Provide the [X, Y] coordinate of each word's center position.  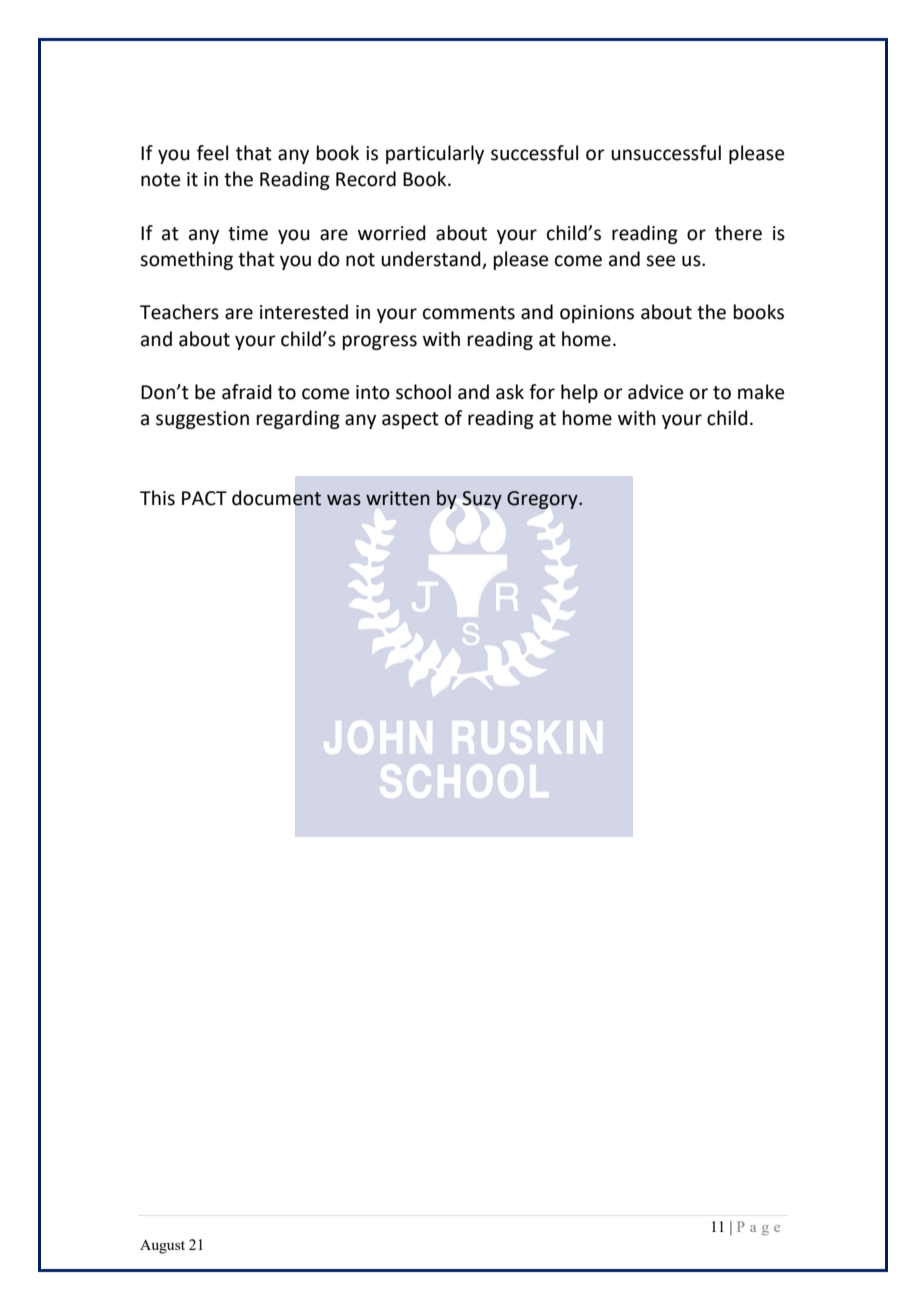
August [162, 1246]
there [738, 233]
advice [655, 392]
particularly [435, 154]
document [277, 498]
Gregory [543, 500]
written [398, 498]
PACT [204, 498]
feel [212, 153]
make [761, 392]
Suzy [482, 500]
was [344, 500]
